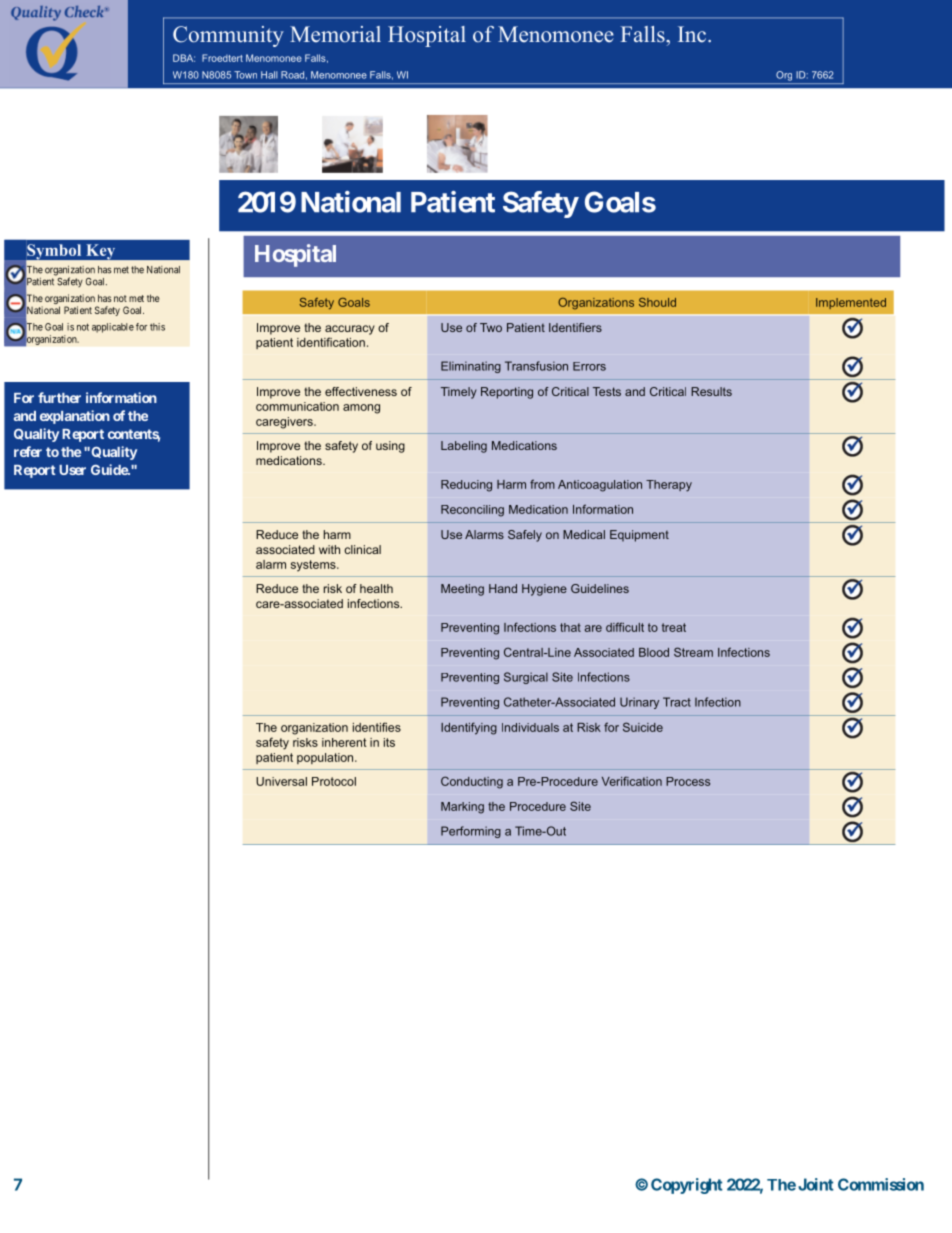  I want to click on Joint, so click(816, 1184).
